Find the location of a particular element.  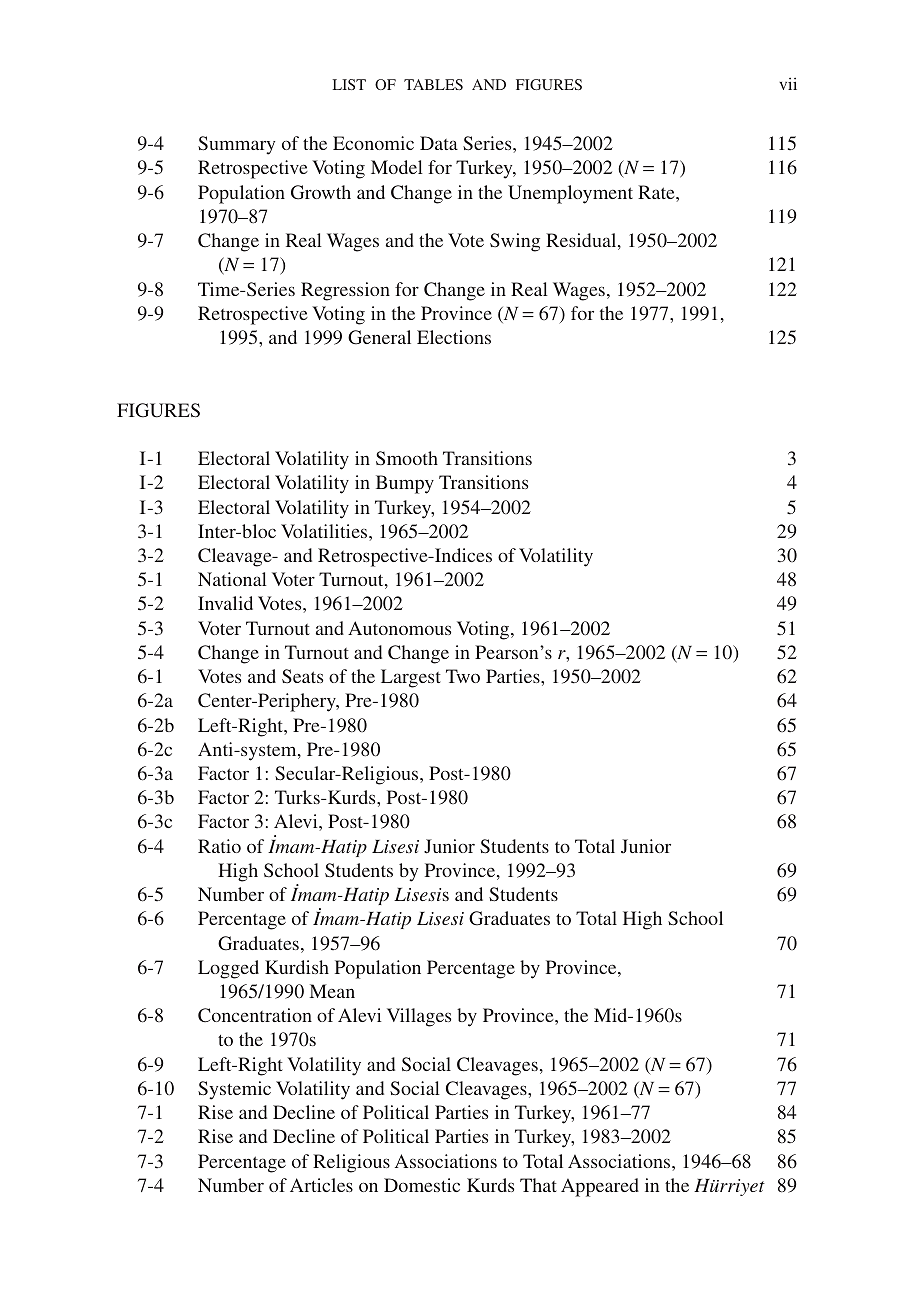

Kurdish is located at coordinates (297, 967).
